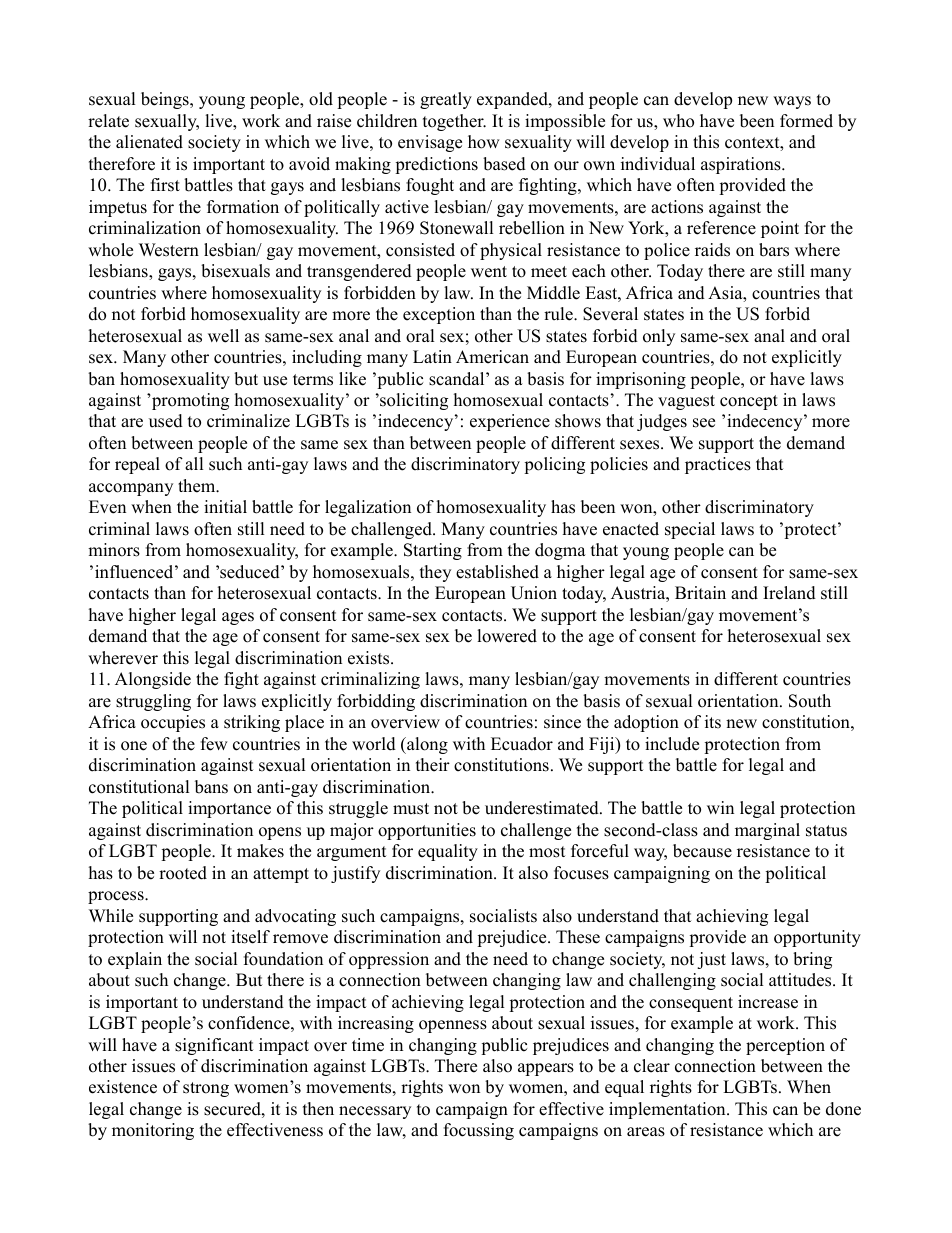 The width and height of the document is (952, 1233). I want to click on Ecuador, so click(522, 744).
